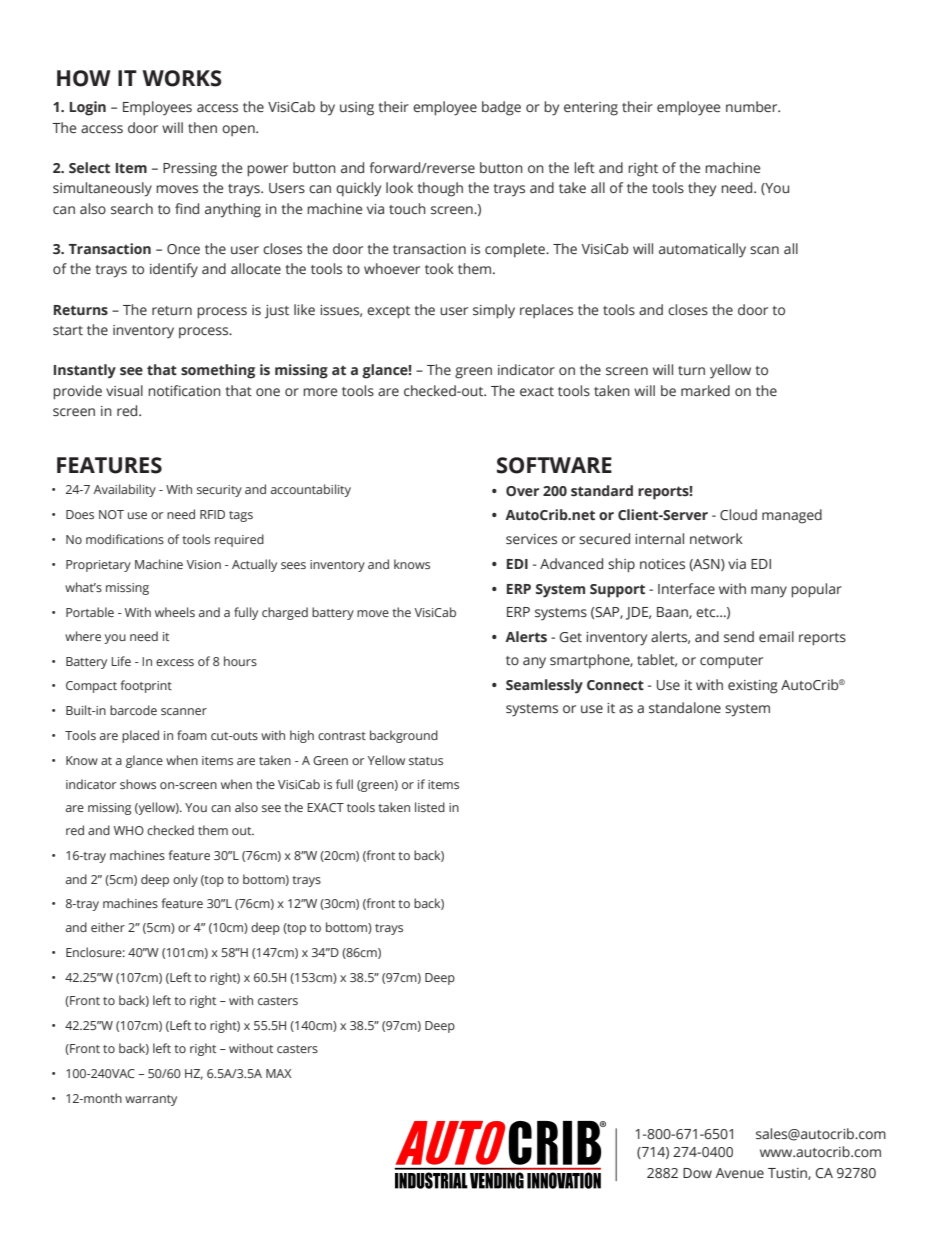 This screenshot has height=1233, width=952. Describe the element at coordinates (739, 1173) in the screenshot. I see `Avenue` at that location.
